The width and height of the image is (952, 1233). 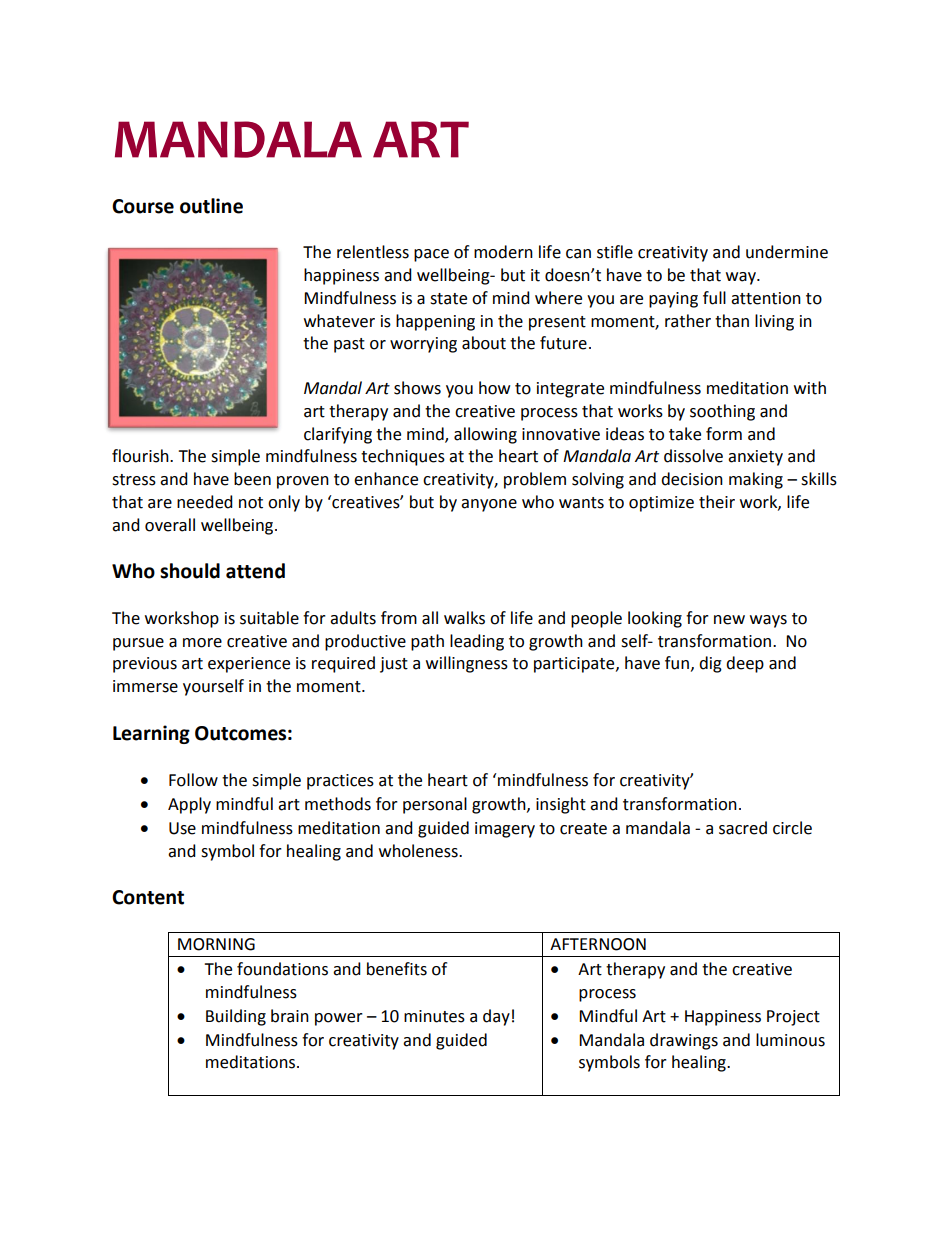 What do you see at coordinates (787, 252) in the image?
I see `undermine` at bounding box center [787, 252].
